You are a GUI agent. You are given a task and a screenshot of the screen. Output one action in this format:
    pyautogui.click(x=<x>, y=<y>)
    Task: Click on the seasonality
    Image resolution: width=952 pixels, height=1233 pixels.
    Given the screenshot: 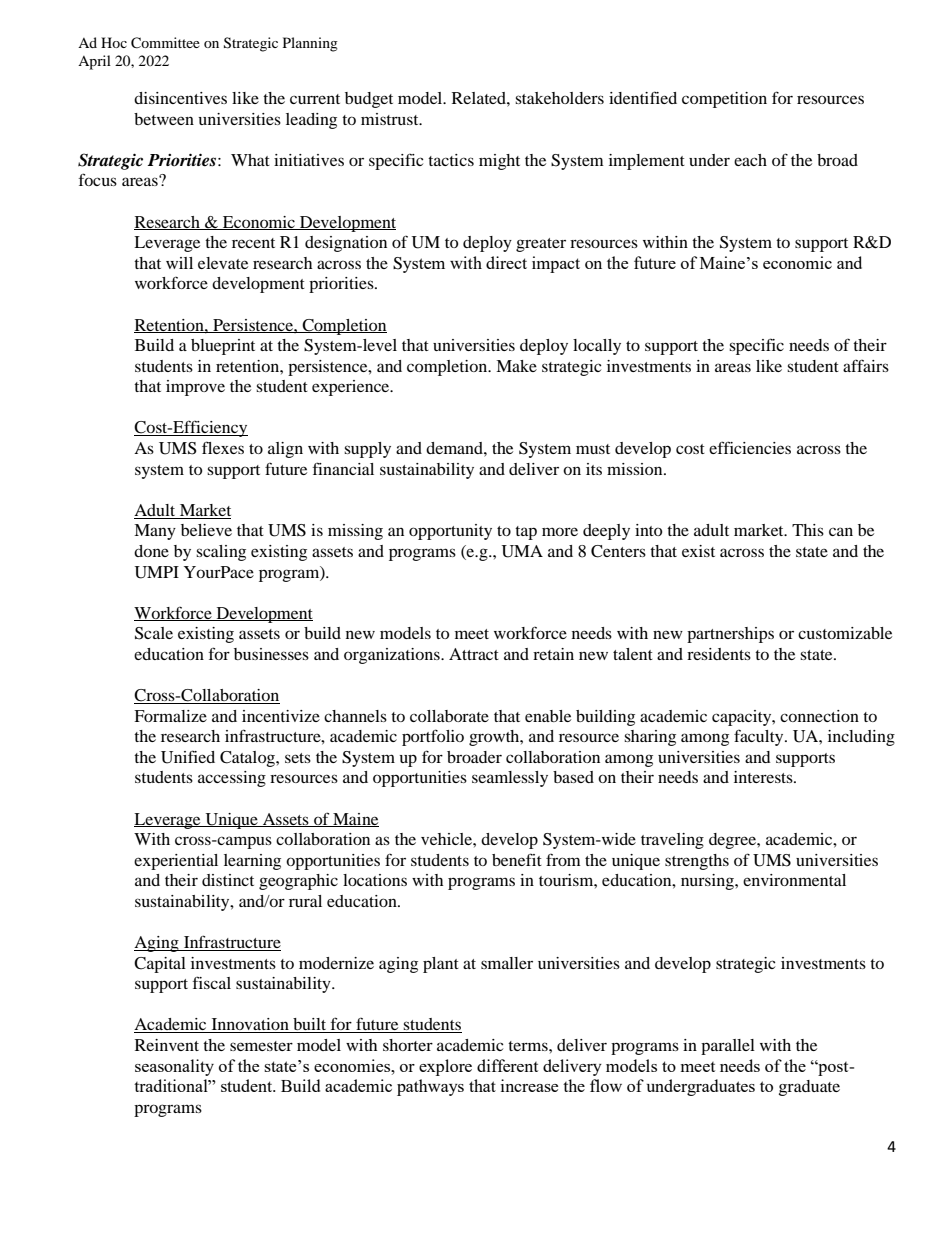 What is the action you would take?
    pyautogui.click(x=174, y=1067)
